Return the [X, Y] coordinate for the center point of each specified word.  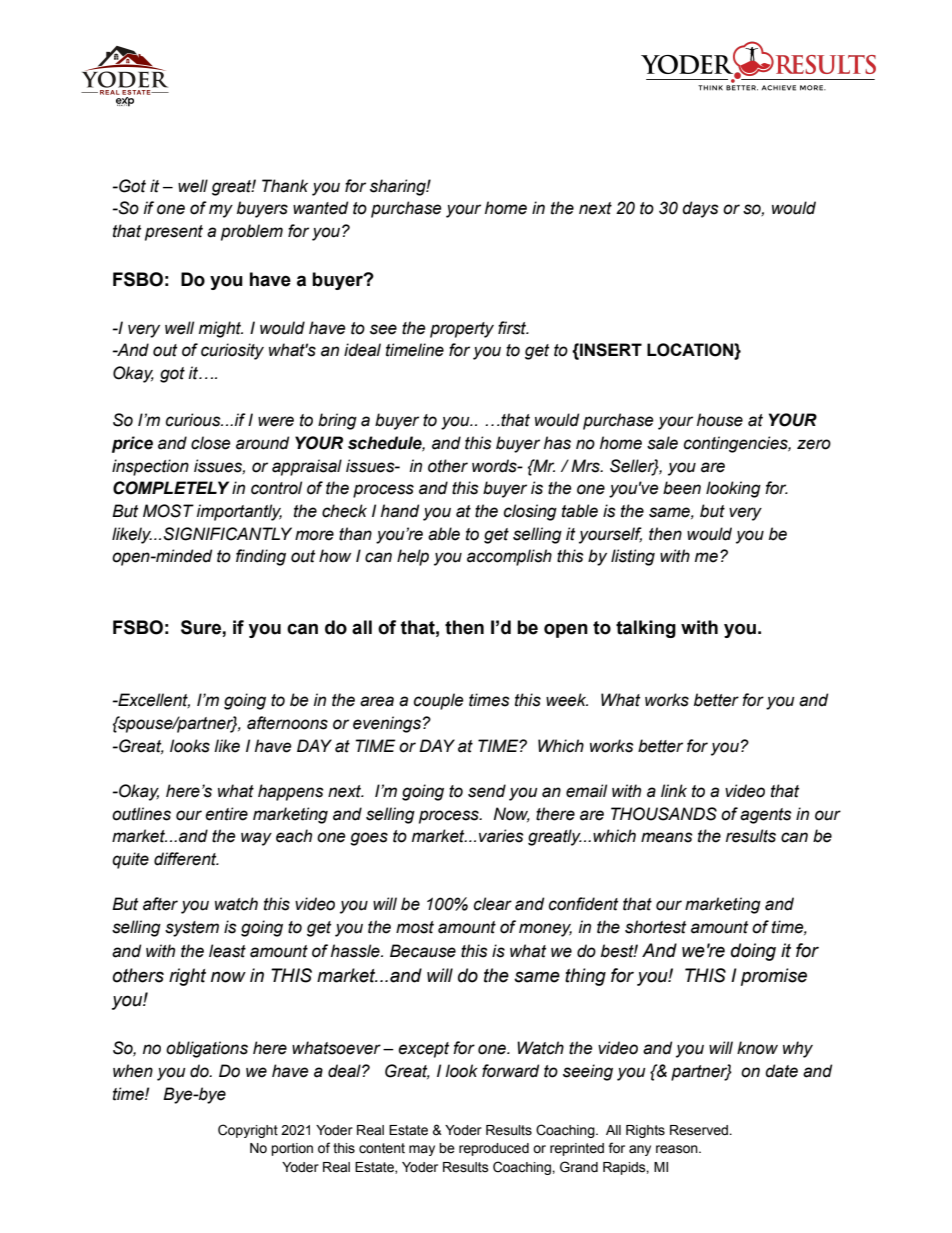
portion [292, 1149]
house [720, 420]
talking [646, 629]
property [462, 330]
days [700, 209]
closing [530, 512]
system [192, 929]
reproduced [494, 1149]
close [211, 443]
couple [439, 701]
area [377, 701]
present [174, 233]
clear [493, 904]
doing [753, 952]
